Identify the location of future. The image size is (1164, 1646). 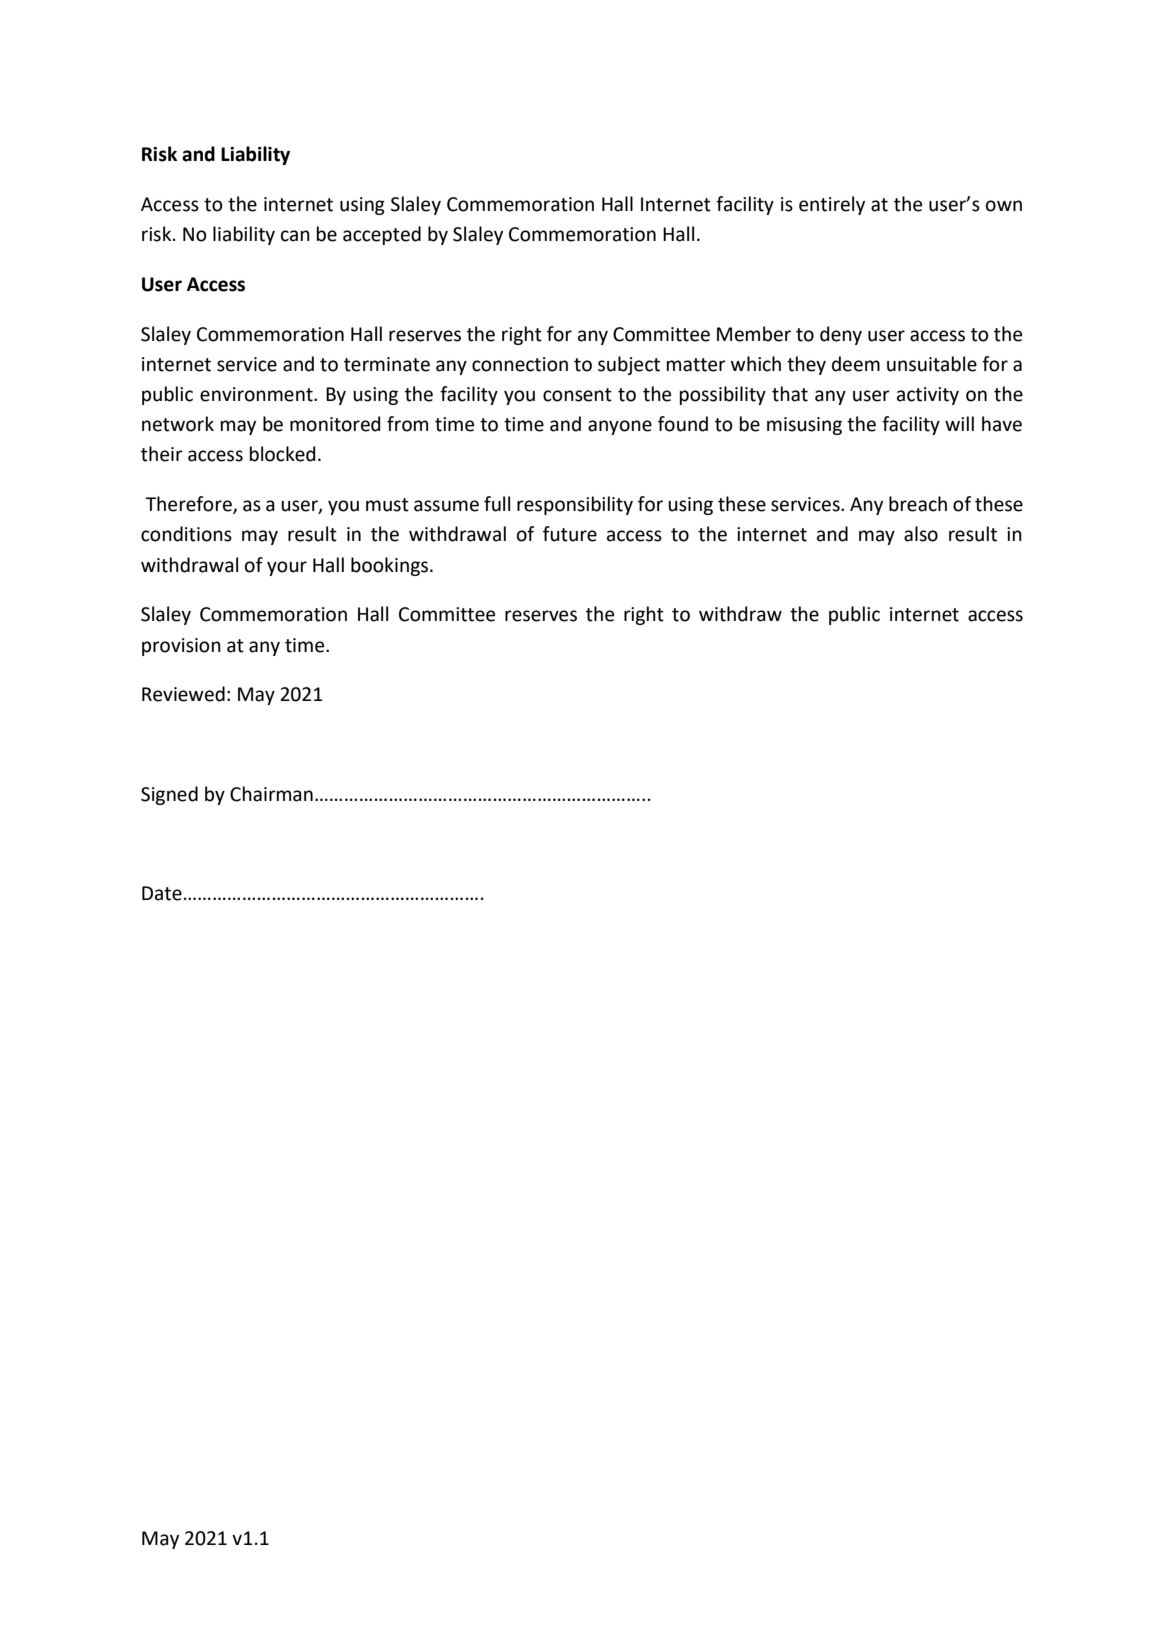
(570, 534).
